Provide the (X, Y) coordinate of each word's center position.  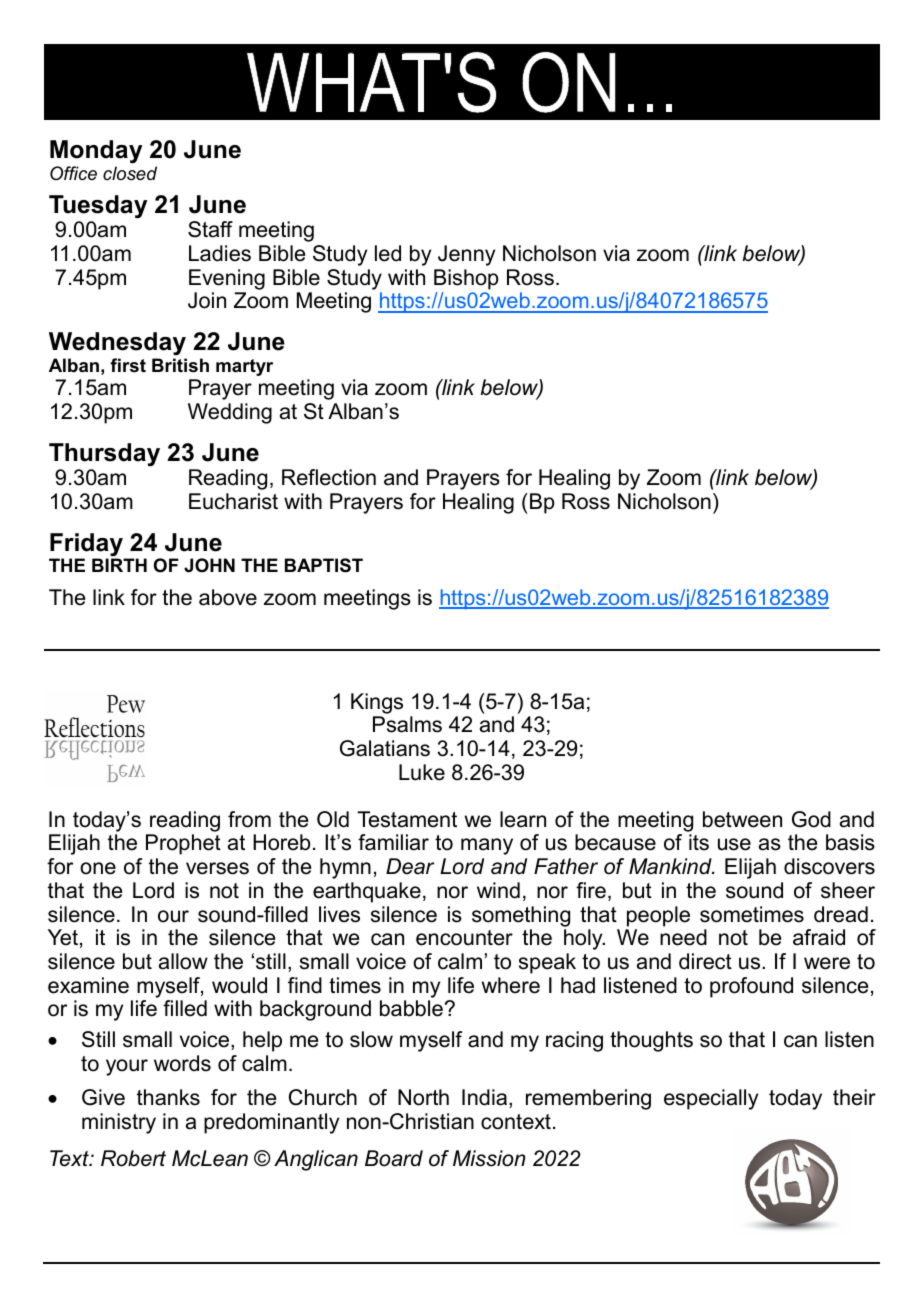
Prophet (183, 844)
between (742, 819)
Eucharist (233, 501)
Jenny (466, 255)
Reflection (329, 477)
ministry (119, 1123)
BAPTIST (324, 565)
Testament (407, 819)
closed (130, 173)
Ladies (220, 253)
